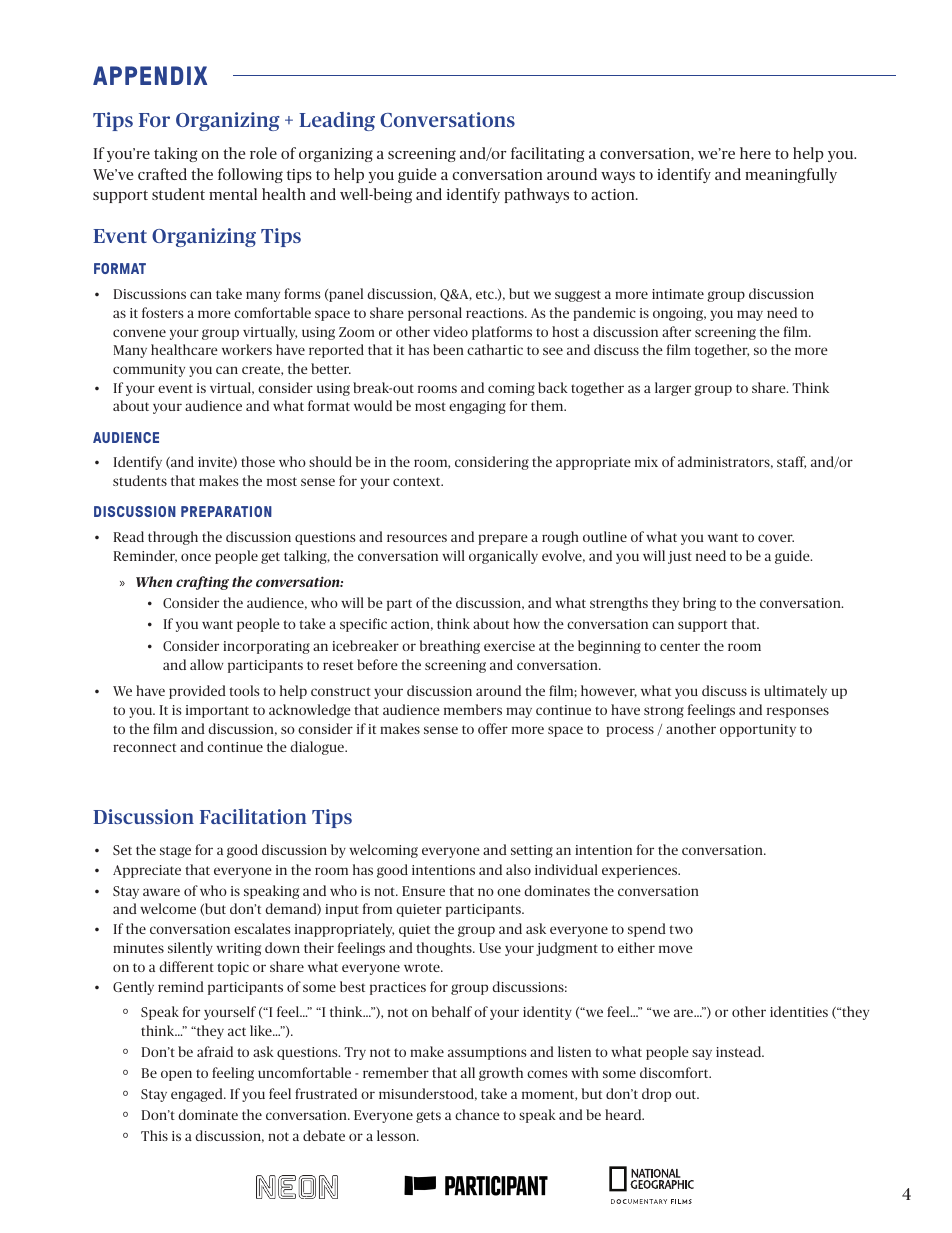 This screenshot has width=952, height=1233. What do you see at coordinates (247, 349) in the screenshot?
I see `workers` at bounding box center [247, 349].
